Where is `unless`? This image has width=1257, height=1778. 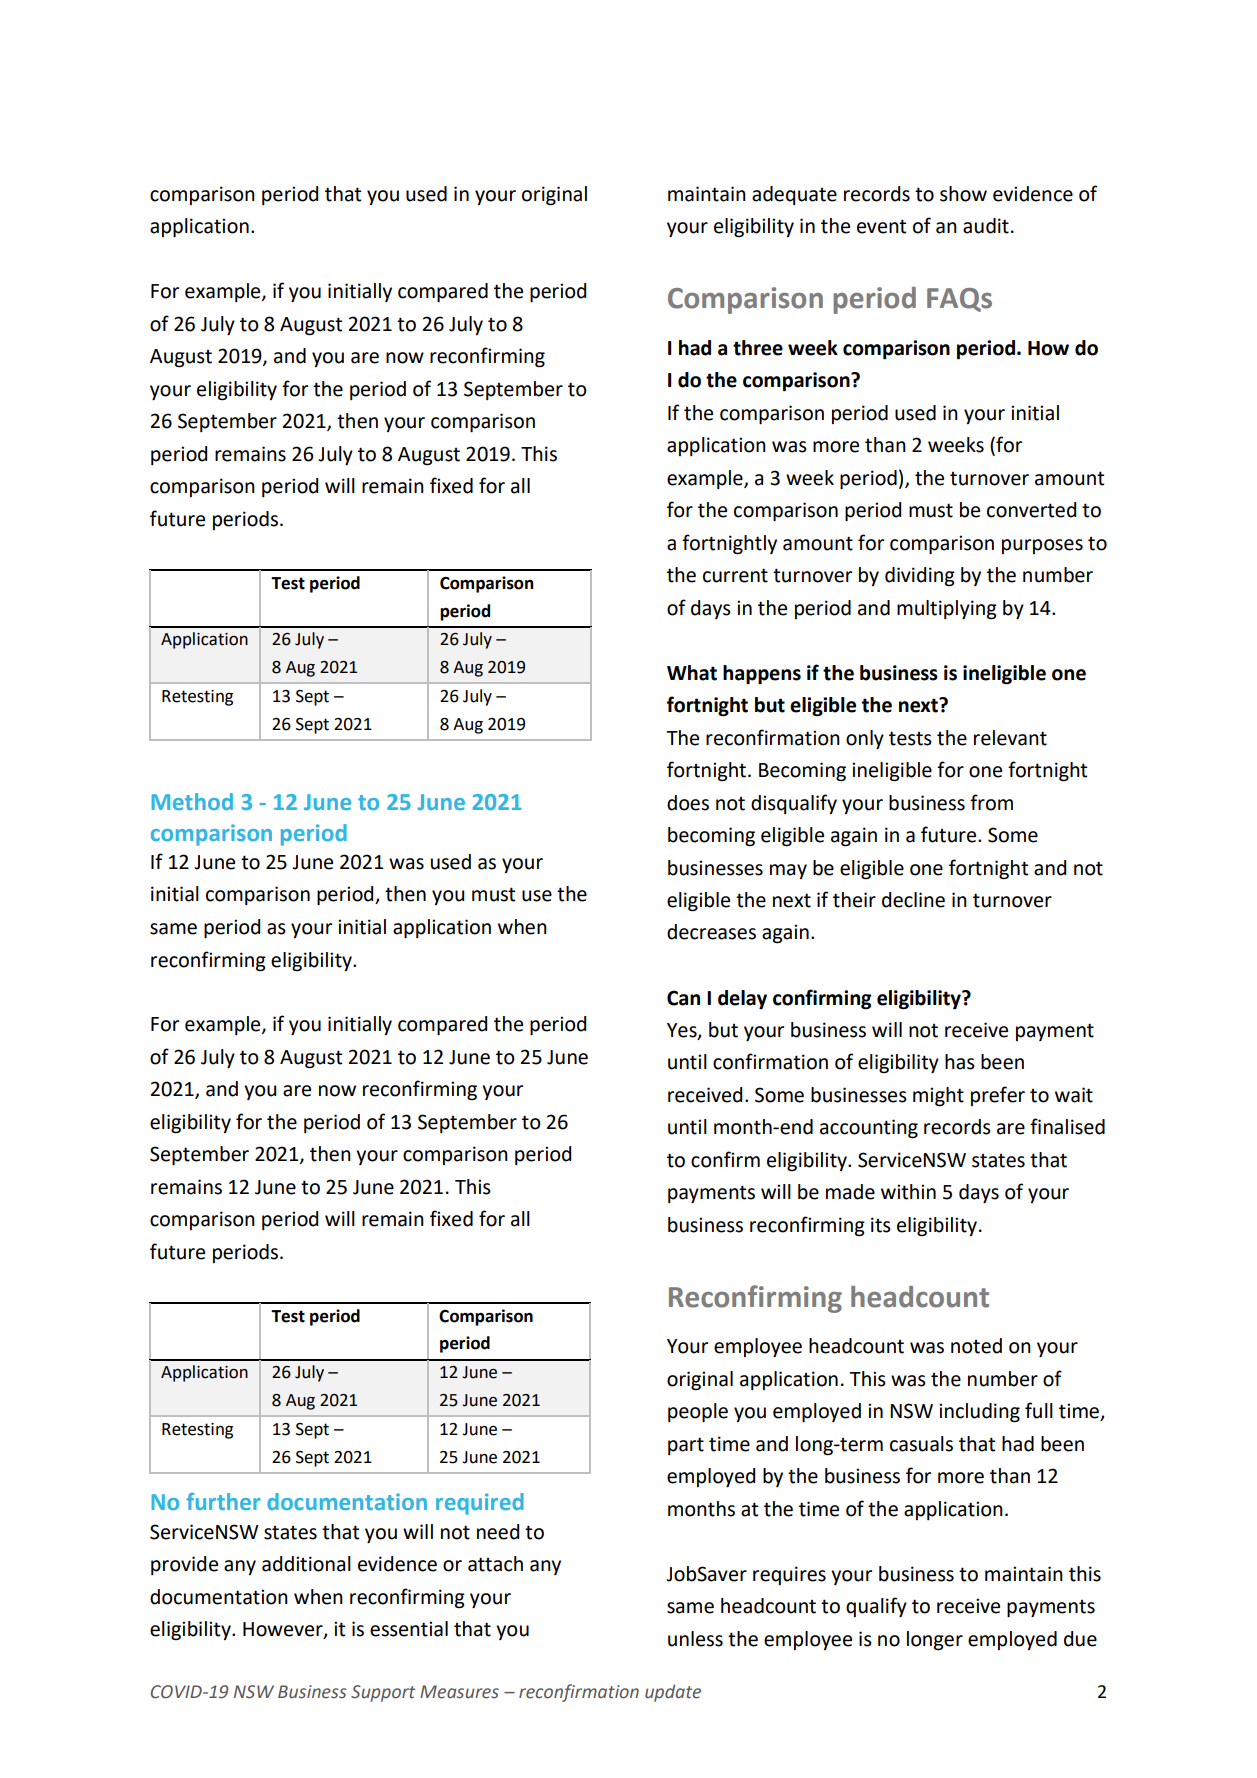 unless is located at coordinates (695, 1639).
